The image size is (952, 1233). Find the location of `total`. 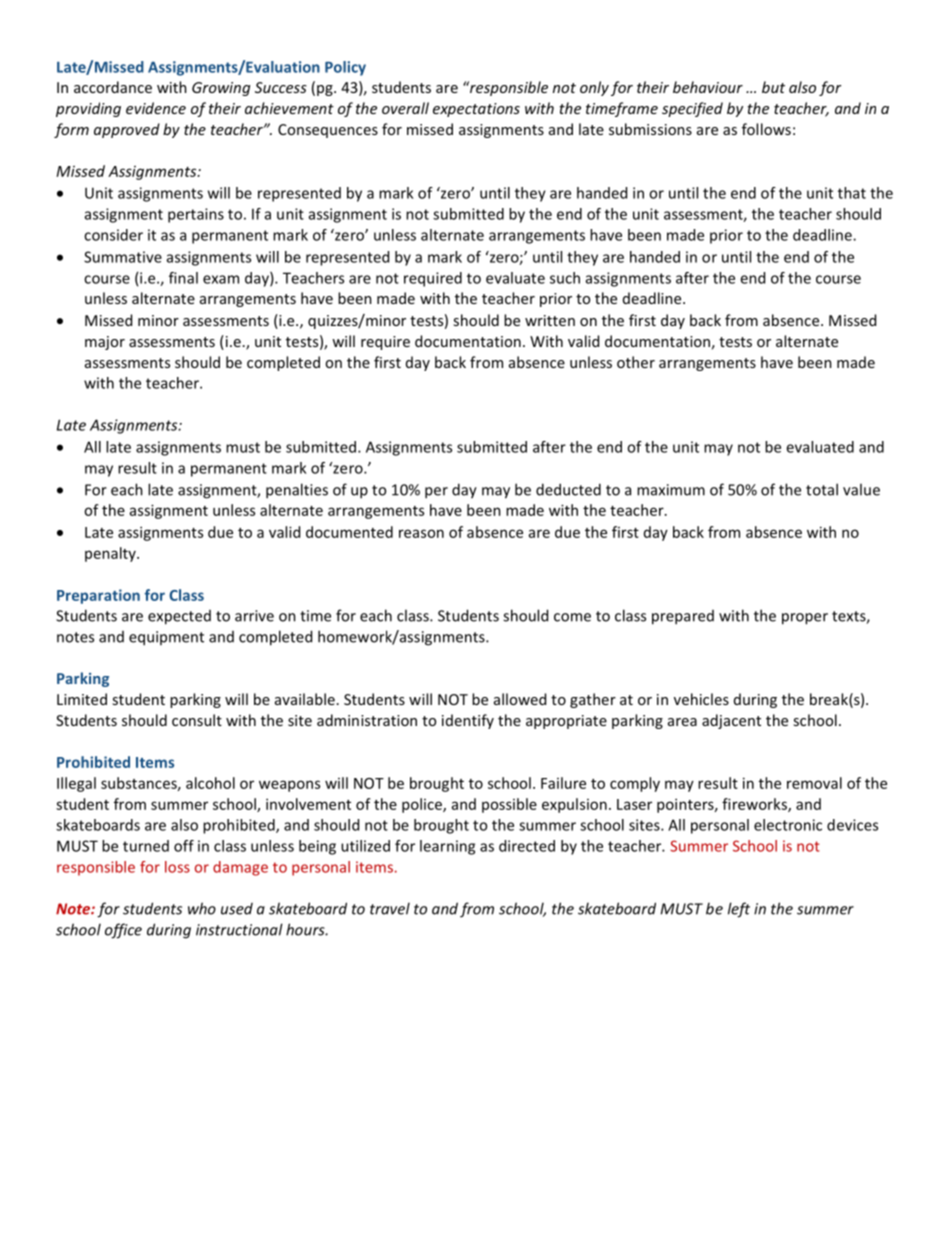

total is located at coordinates (822, 489).
